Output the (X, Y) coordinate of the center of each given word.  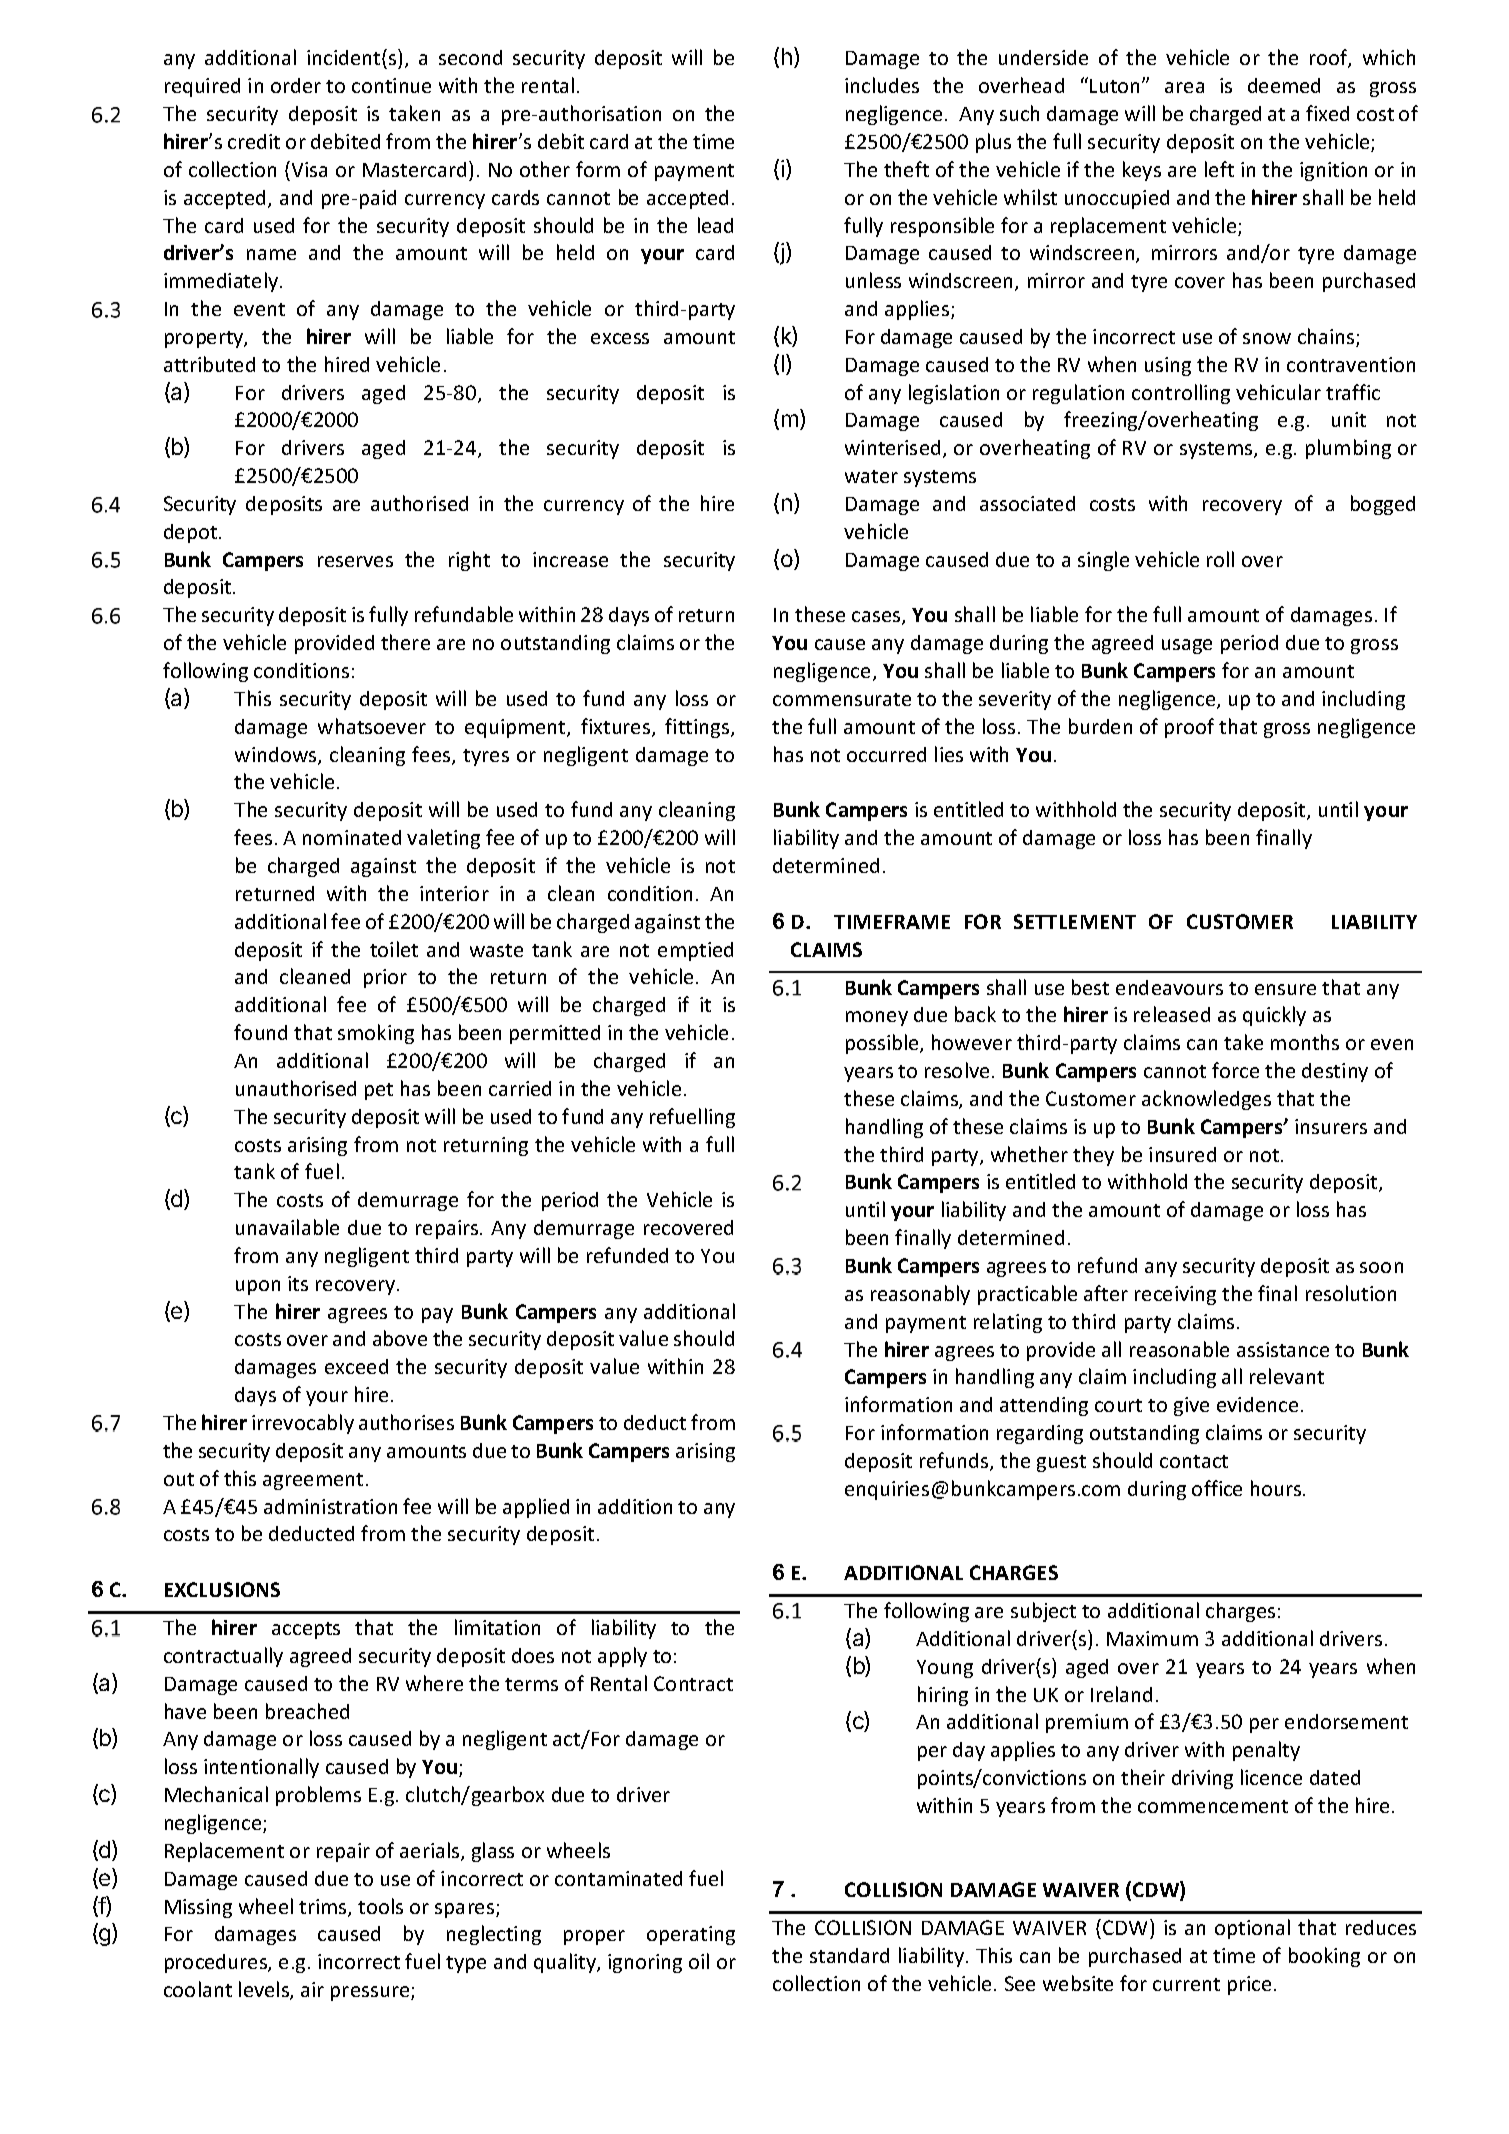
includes (882, 85)
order (296, 85)
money (877, 1018)
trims (324, 1908)
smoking (376, 1034)
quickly (1274, 1016)
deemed (1284, 85)
